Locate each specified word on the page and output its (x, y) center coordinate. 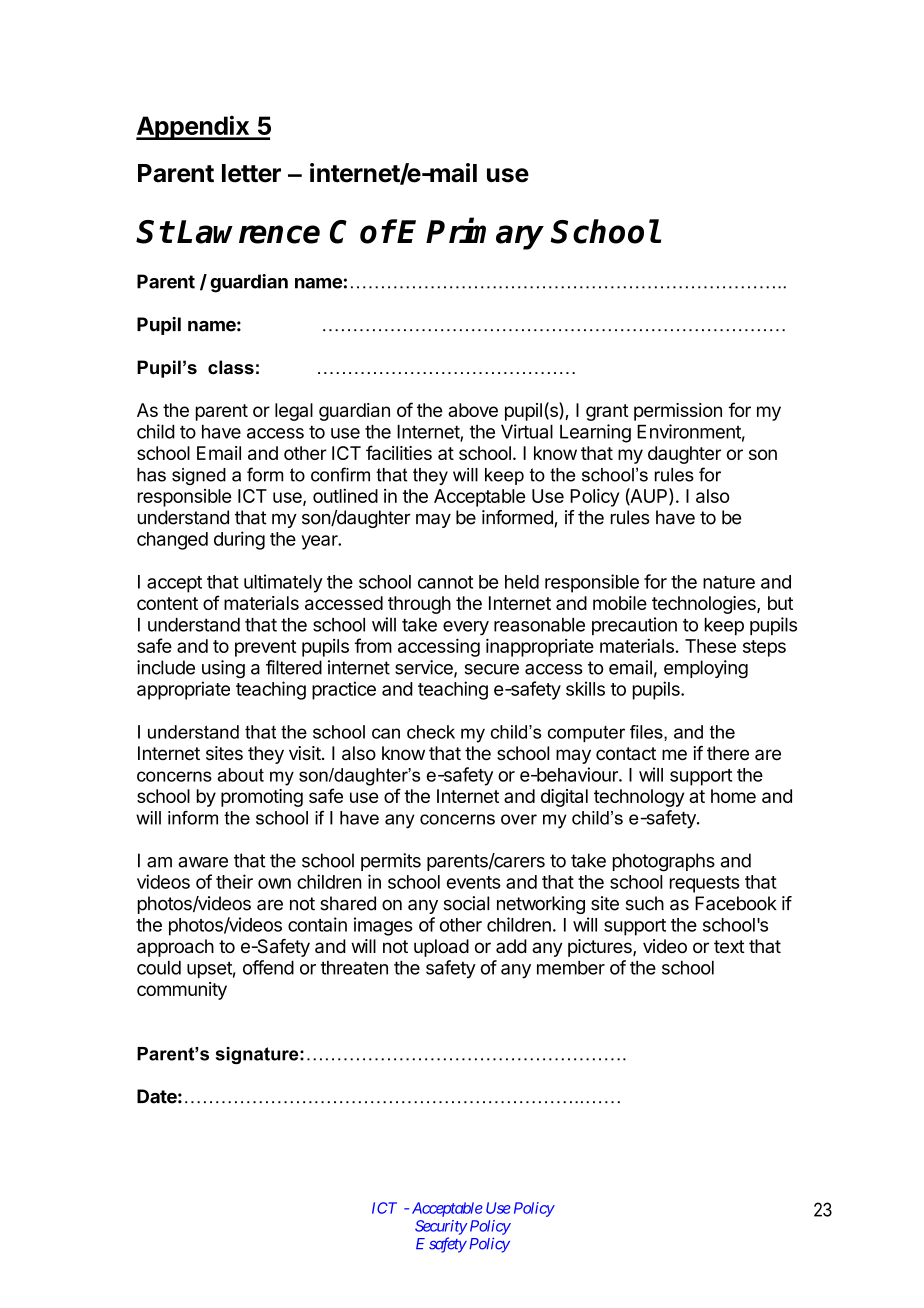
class (231, 367)
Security (441, 1227)
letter (251, 173)
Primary (485, 234)
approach (175, 948)
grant (607, 412)
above (473, 410)
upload (441, 948)
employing (706, 669)
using (223, 669)
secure (492, 669)
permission (678, 412)
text (729, 946)
